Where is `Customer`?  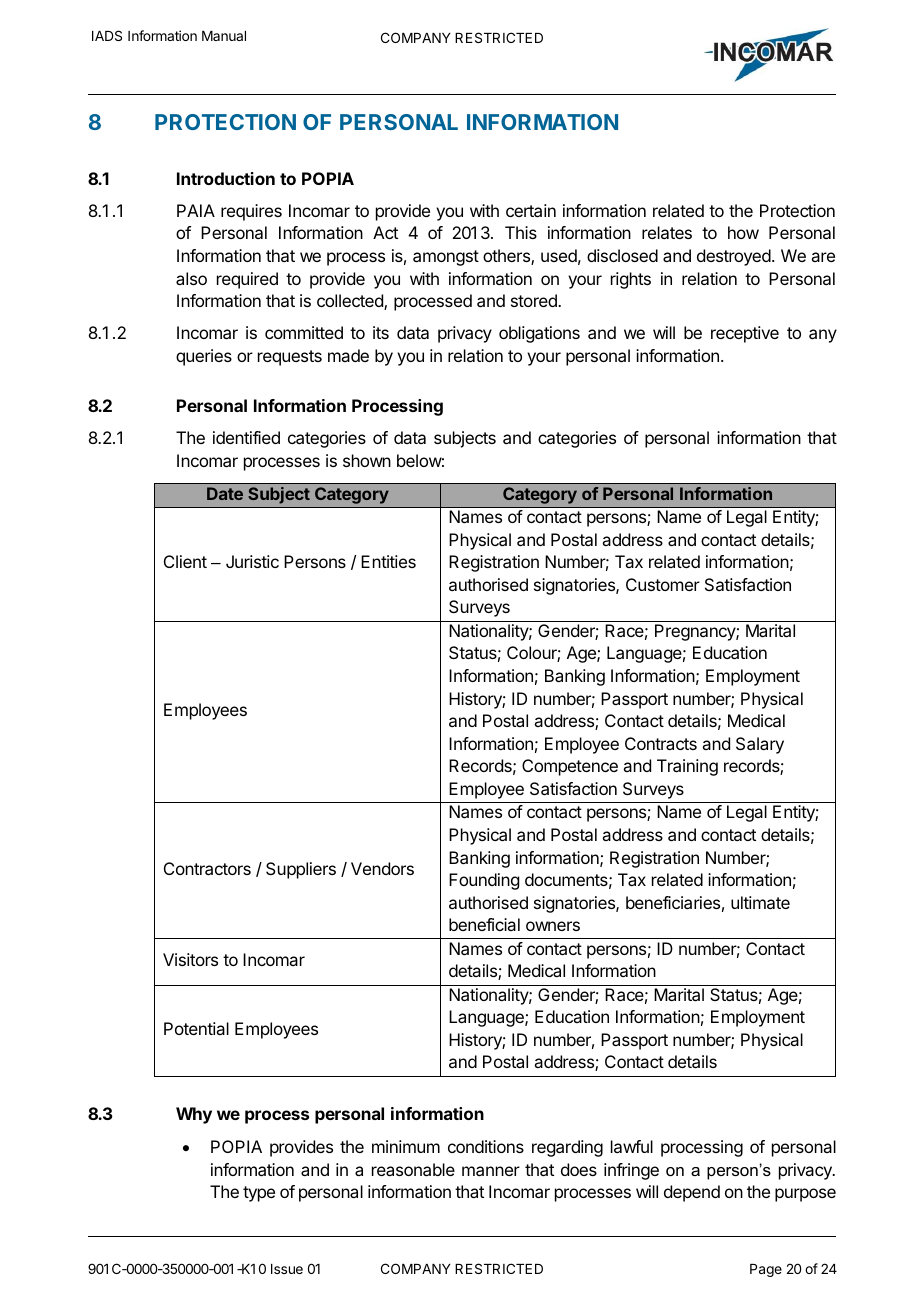 Customer is located at coordinates (663, 584).
